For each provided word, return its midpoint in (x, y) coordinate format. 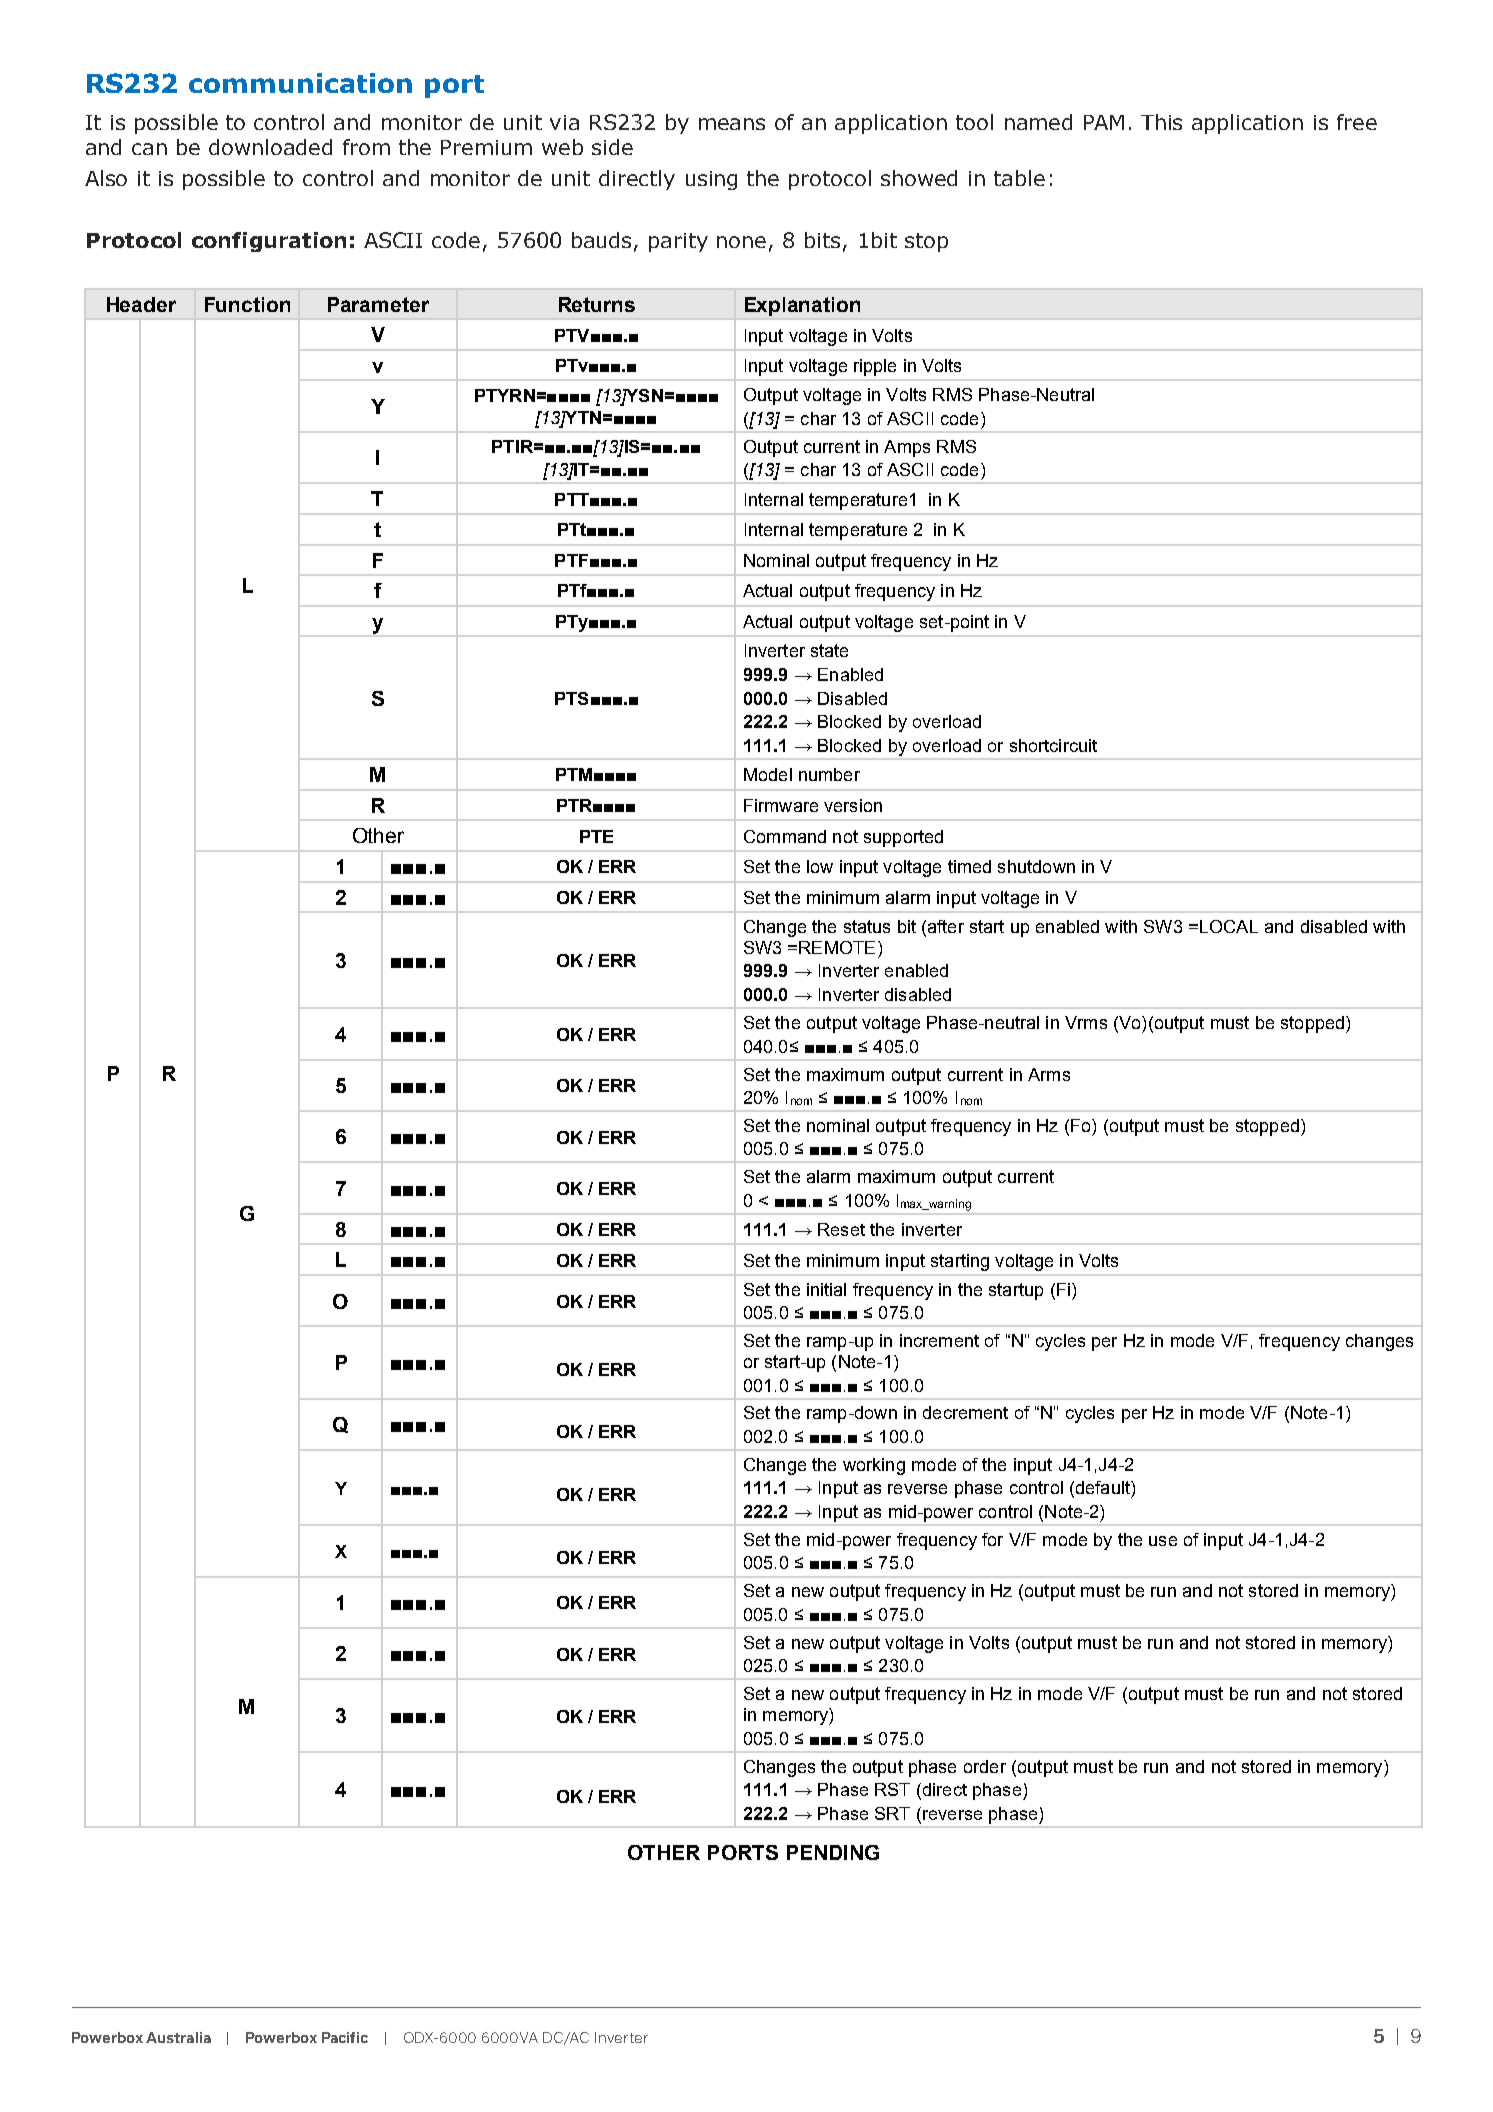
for (992, 1539)
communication (300, 83)
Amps (907, 448)
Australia (178, 2037)
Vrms (1086, 1022)
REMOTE (837, 947)
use (1163, 1541)
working (874, 1466)
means (732, 124)
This (1161, 122)
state (829, 650)
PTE (596, 836)
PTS (571, 698)
